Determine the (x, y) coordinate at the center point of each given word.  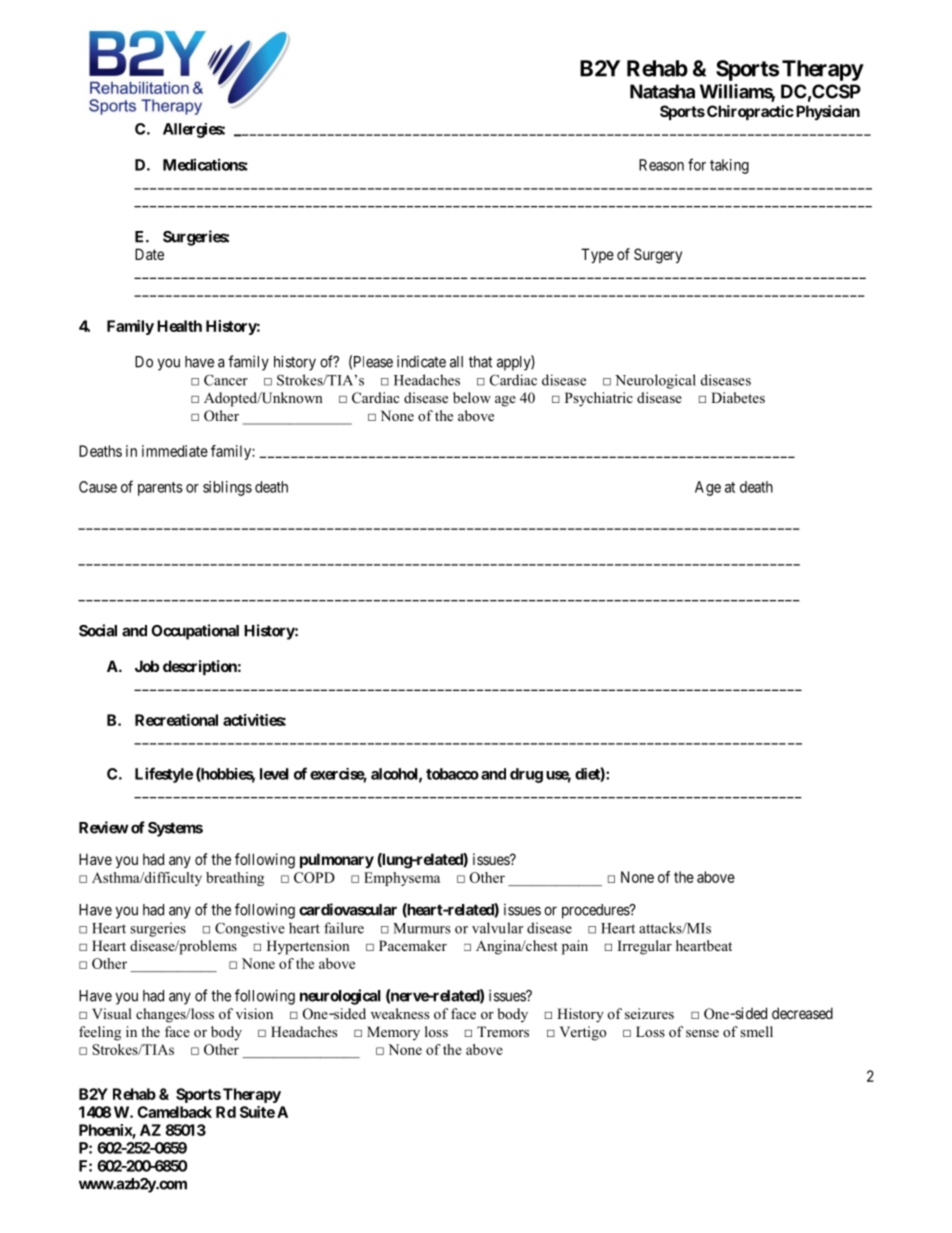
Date (149, 254)
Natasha (662, 91)
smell (756, 1031)
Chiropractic (750, 112)
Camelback (174, 1112)
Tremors (503, 1031)
